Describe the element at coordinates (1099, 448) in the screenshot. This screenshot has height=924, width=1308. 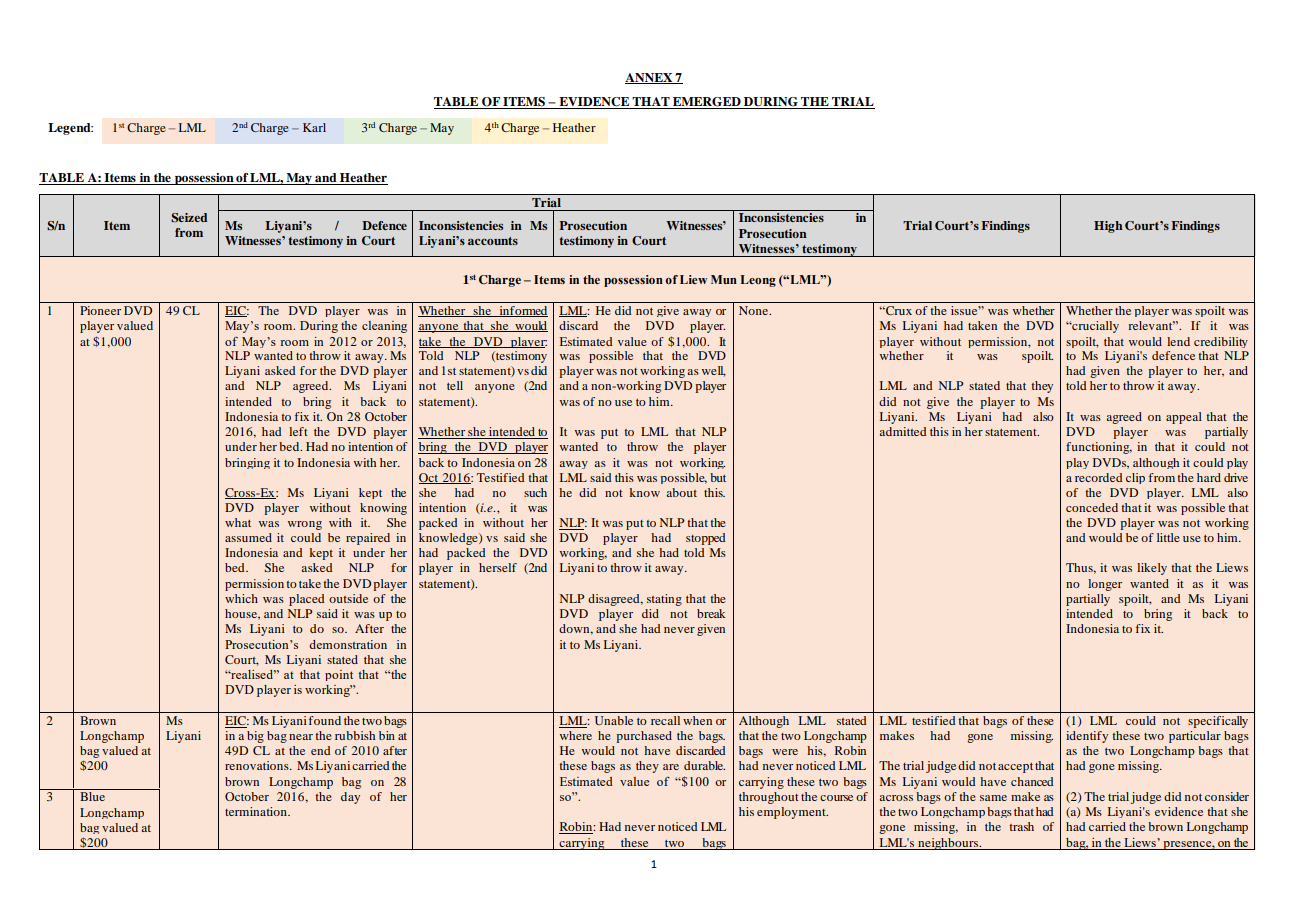
I see `functioning` at that location.
